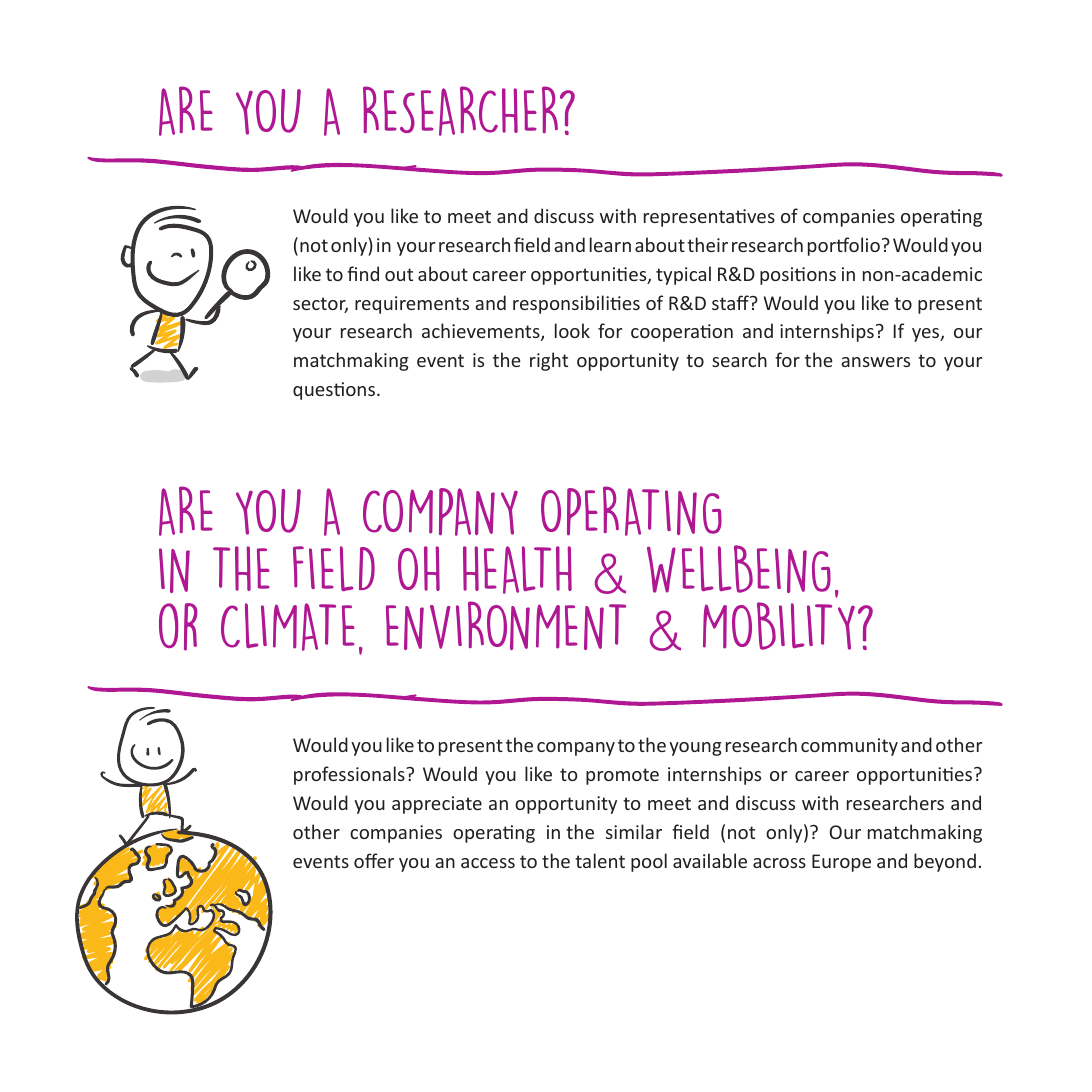 This document has width=1092, height=1092. What do you see at coordinates (374, 860) in the document?
I see `offer` at bounding box center [374, 860].
